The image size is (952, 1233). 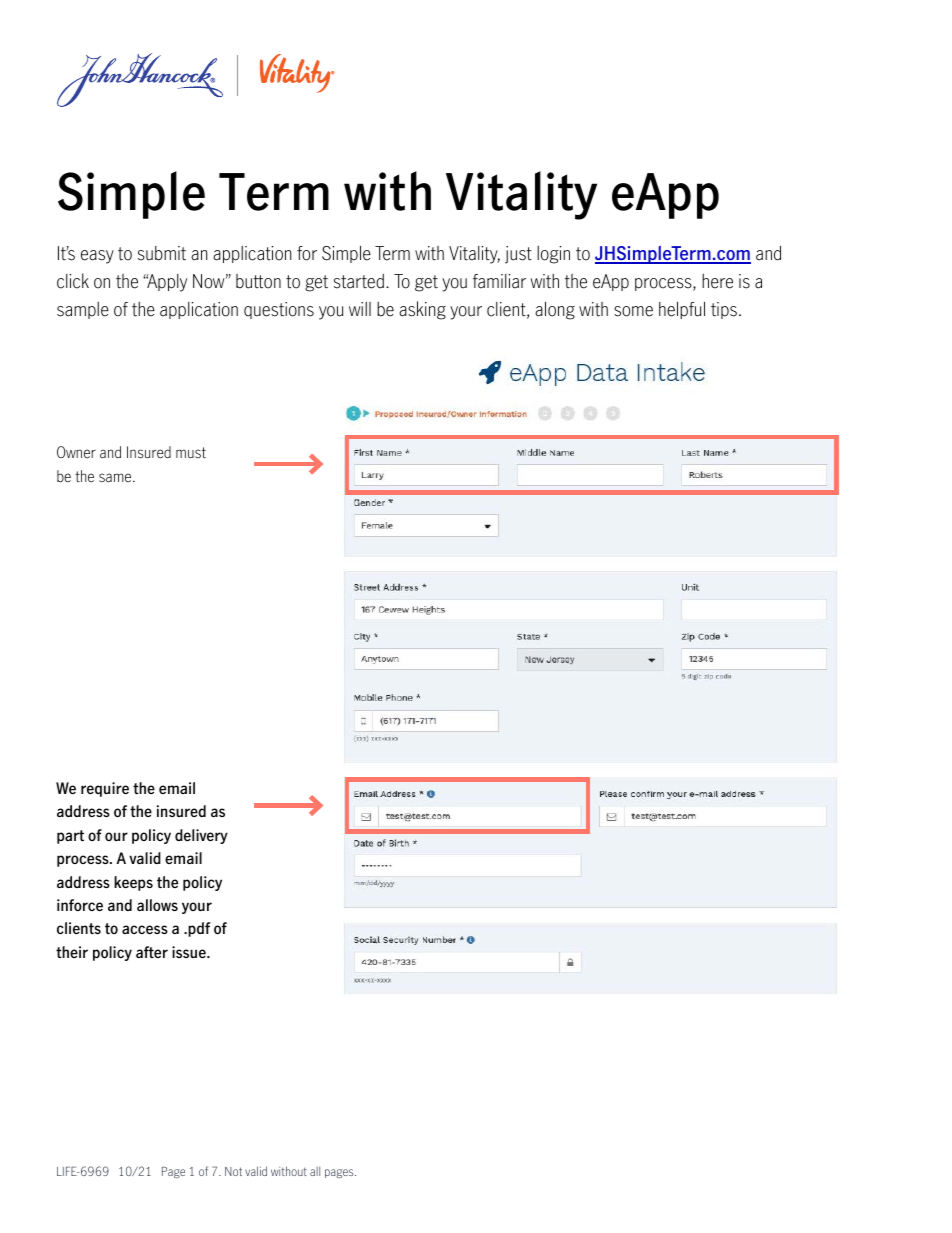 What do you see at coordinates (191, 453) in the document?
I see `must` at bounding box center [191, 453].
